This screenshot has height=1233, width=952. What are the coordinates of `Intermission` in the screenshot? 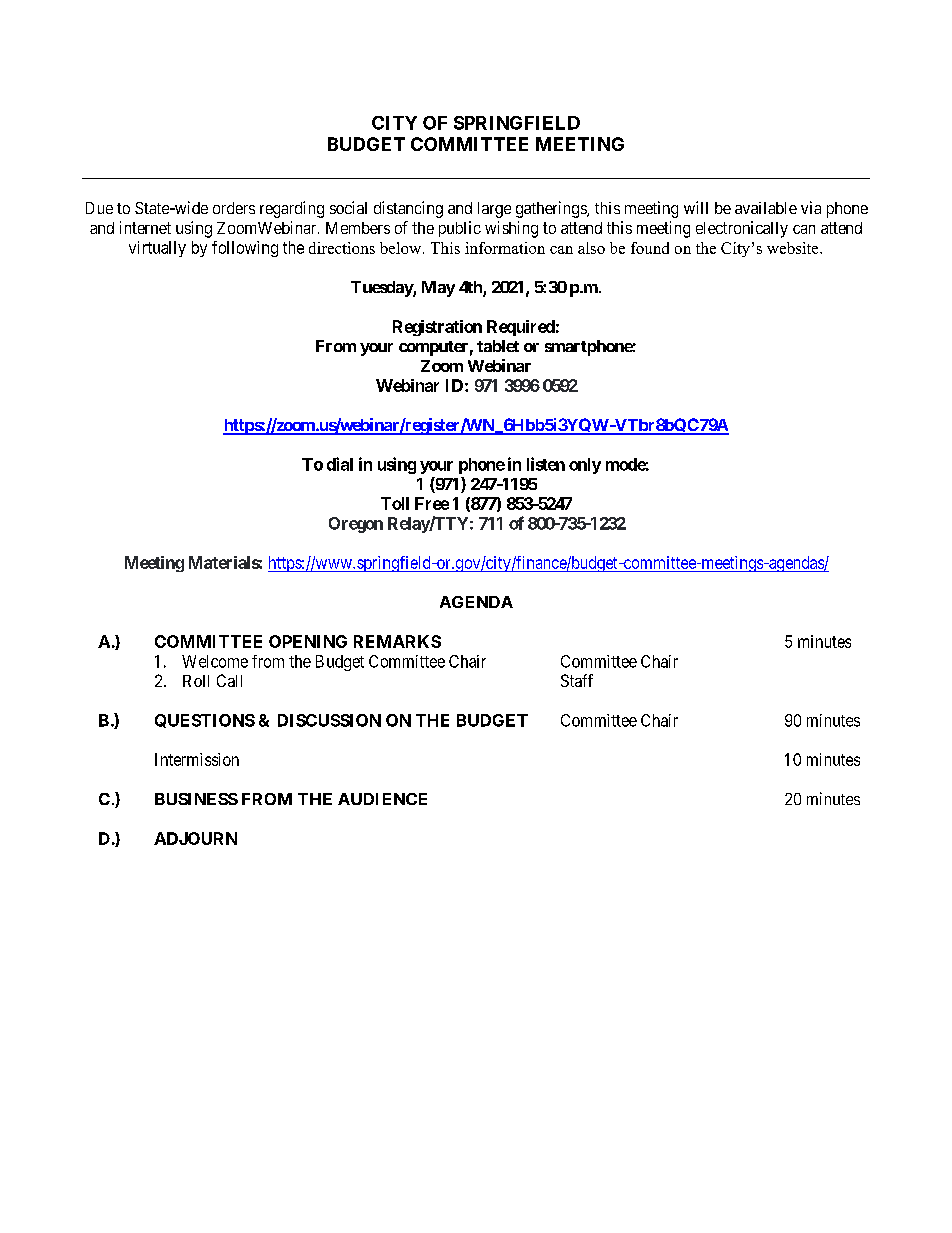 It's located at (197, 759).
